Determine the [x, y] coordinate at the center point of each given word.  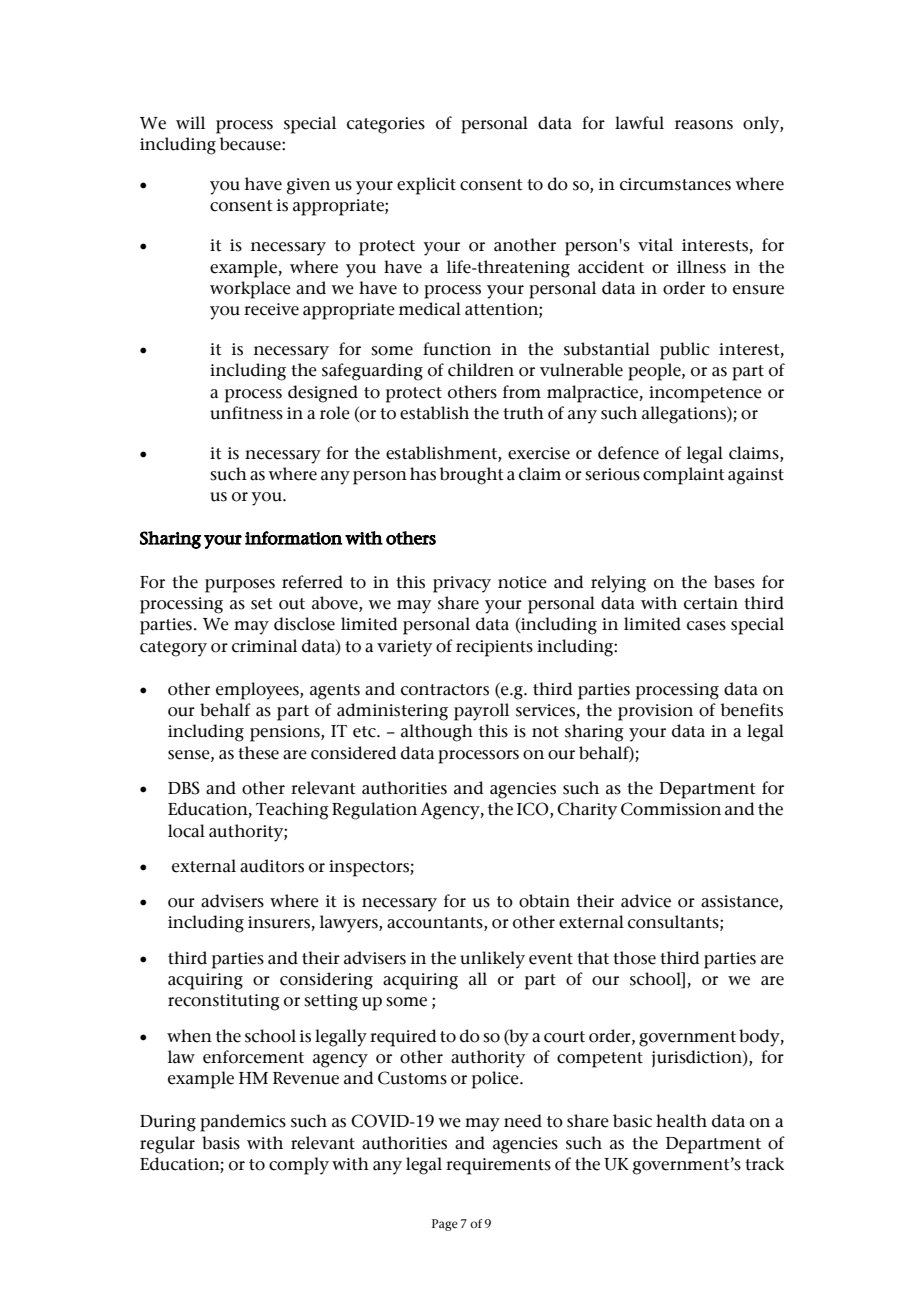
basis [221, 1143]
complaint [684, 476]
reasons [704, 125]
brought [472, 476]
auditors [272, 866]
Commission [671, 809]
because [251, 144]
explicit [426, 186]
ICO [534, 810]
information [293, 538]
